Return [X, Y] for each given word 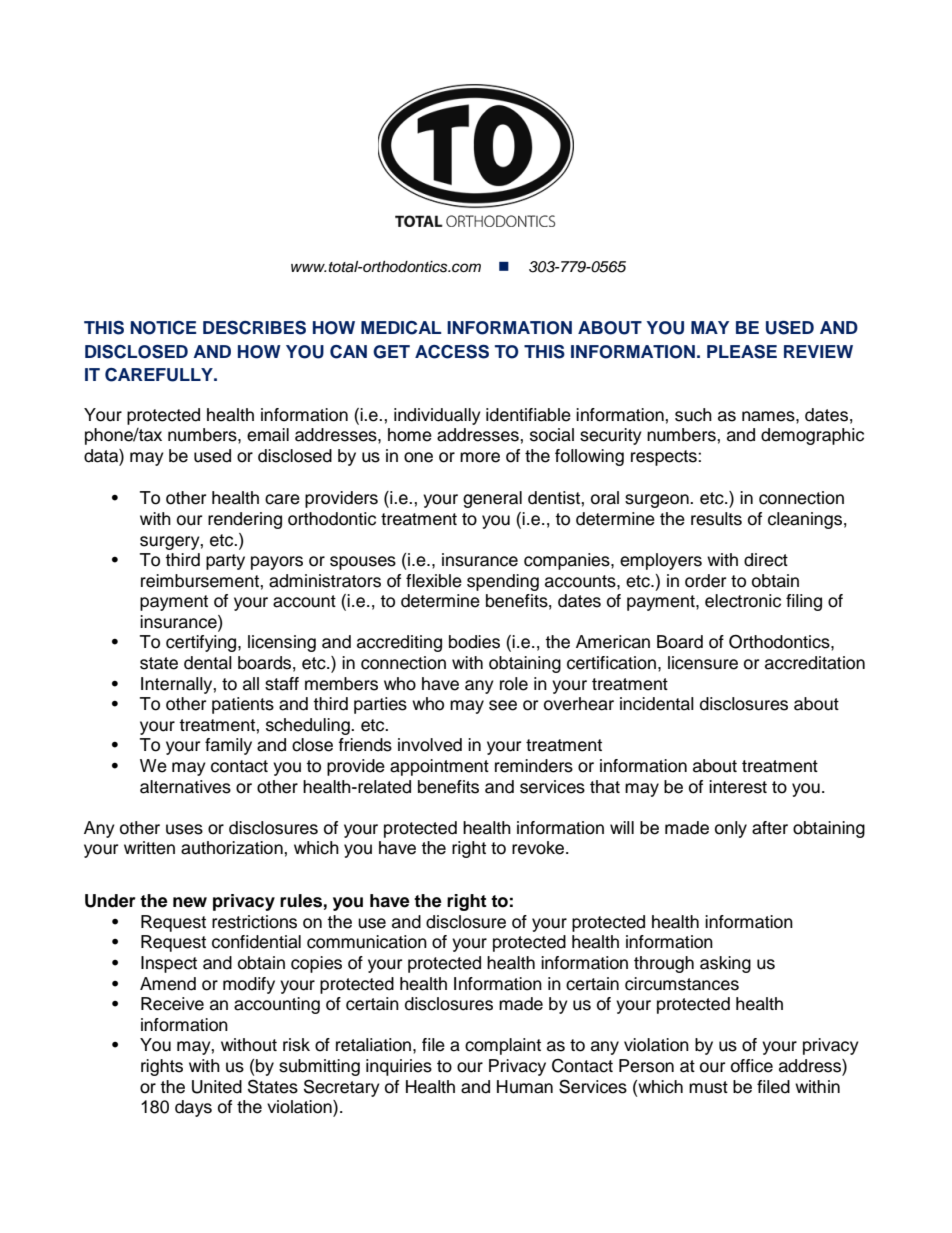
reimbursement [201, 581]
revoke [539, 848]
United [217, 1087]
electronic [743, 601]
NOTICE [164, 328]
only [731, 829]
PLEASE [742, 352]
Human [525, 1087]
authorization [233, 848]
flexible [434, 581]
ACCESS [452, 352]
